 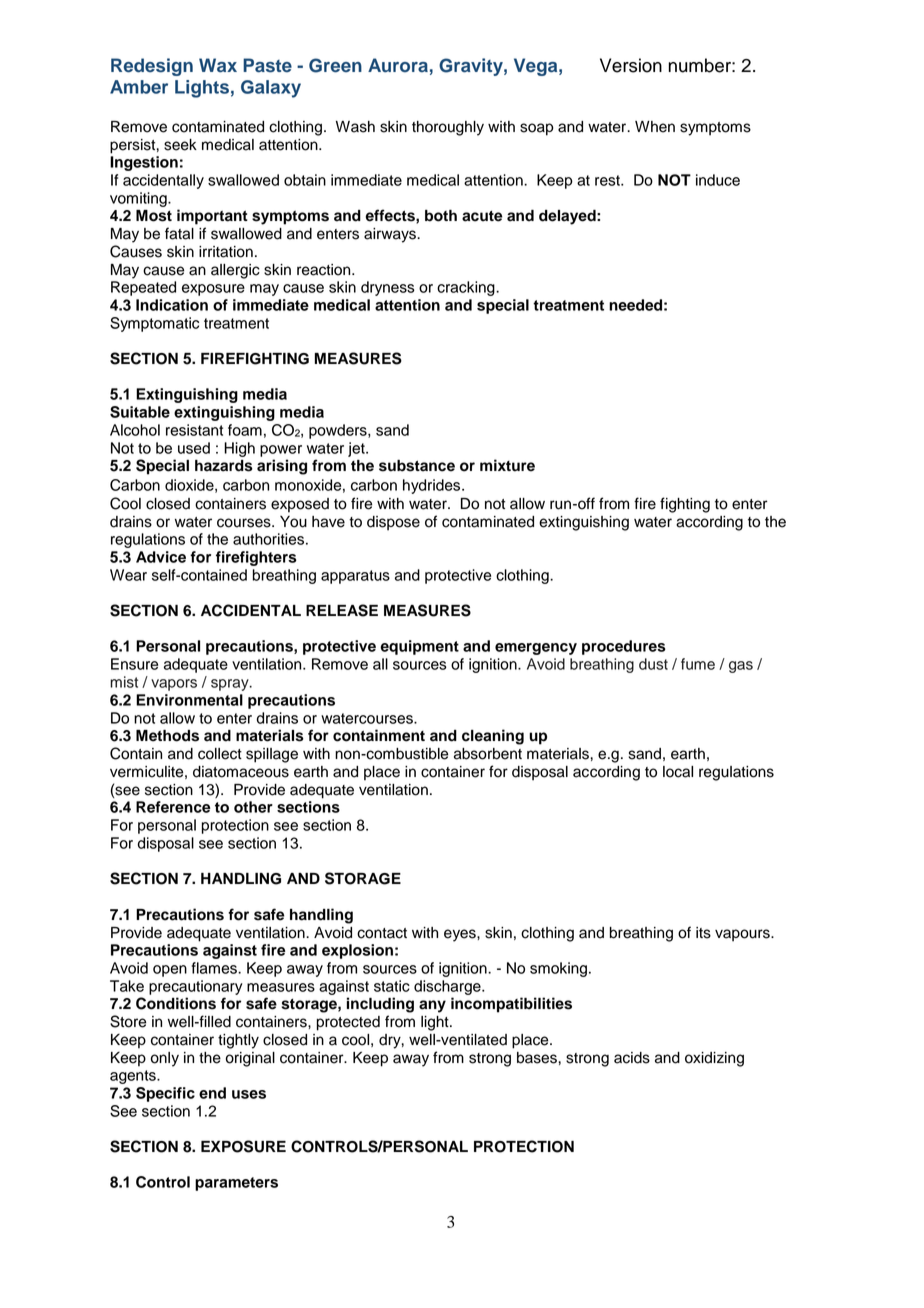 What do you see at coordinates (448, 128) in the document?
I see `thoroughly` at bounding box center [448, 128].
